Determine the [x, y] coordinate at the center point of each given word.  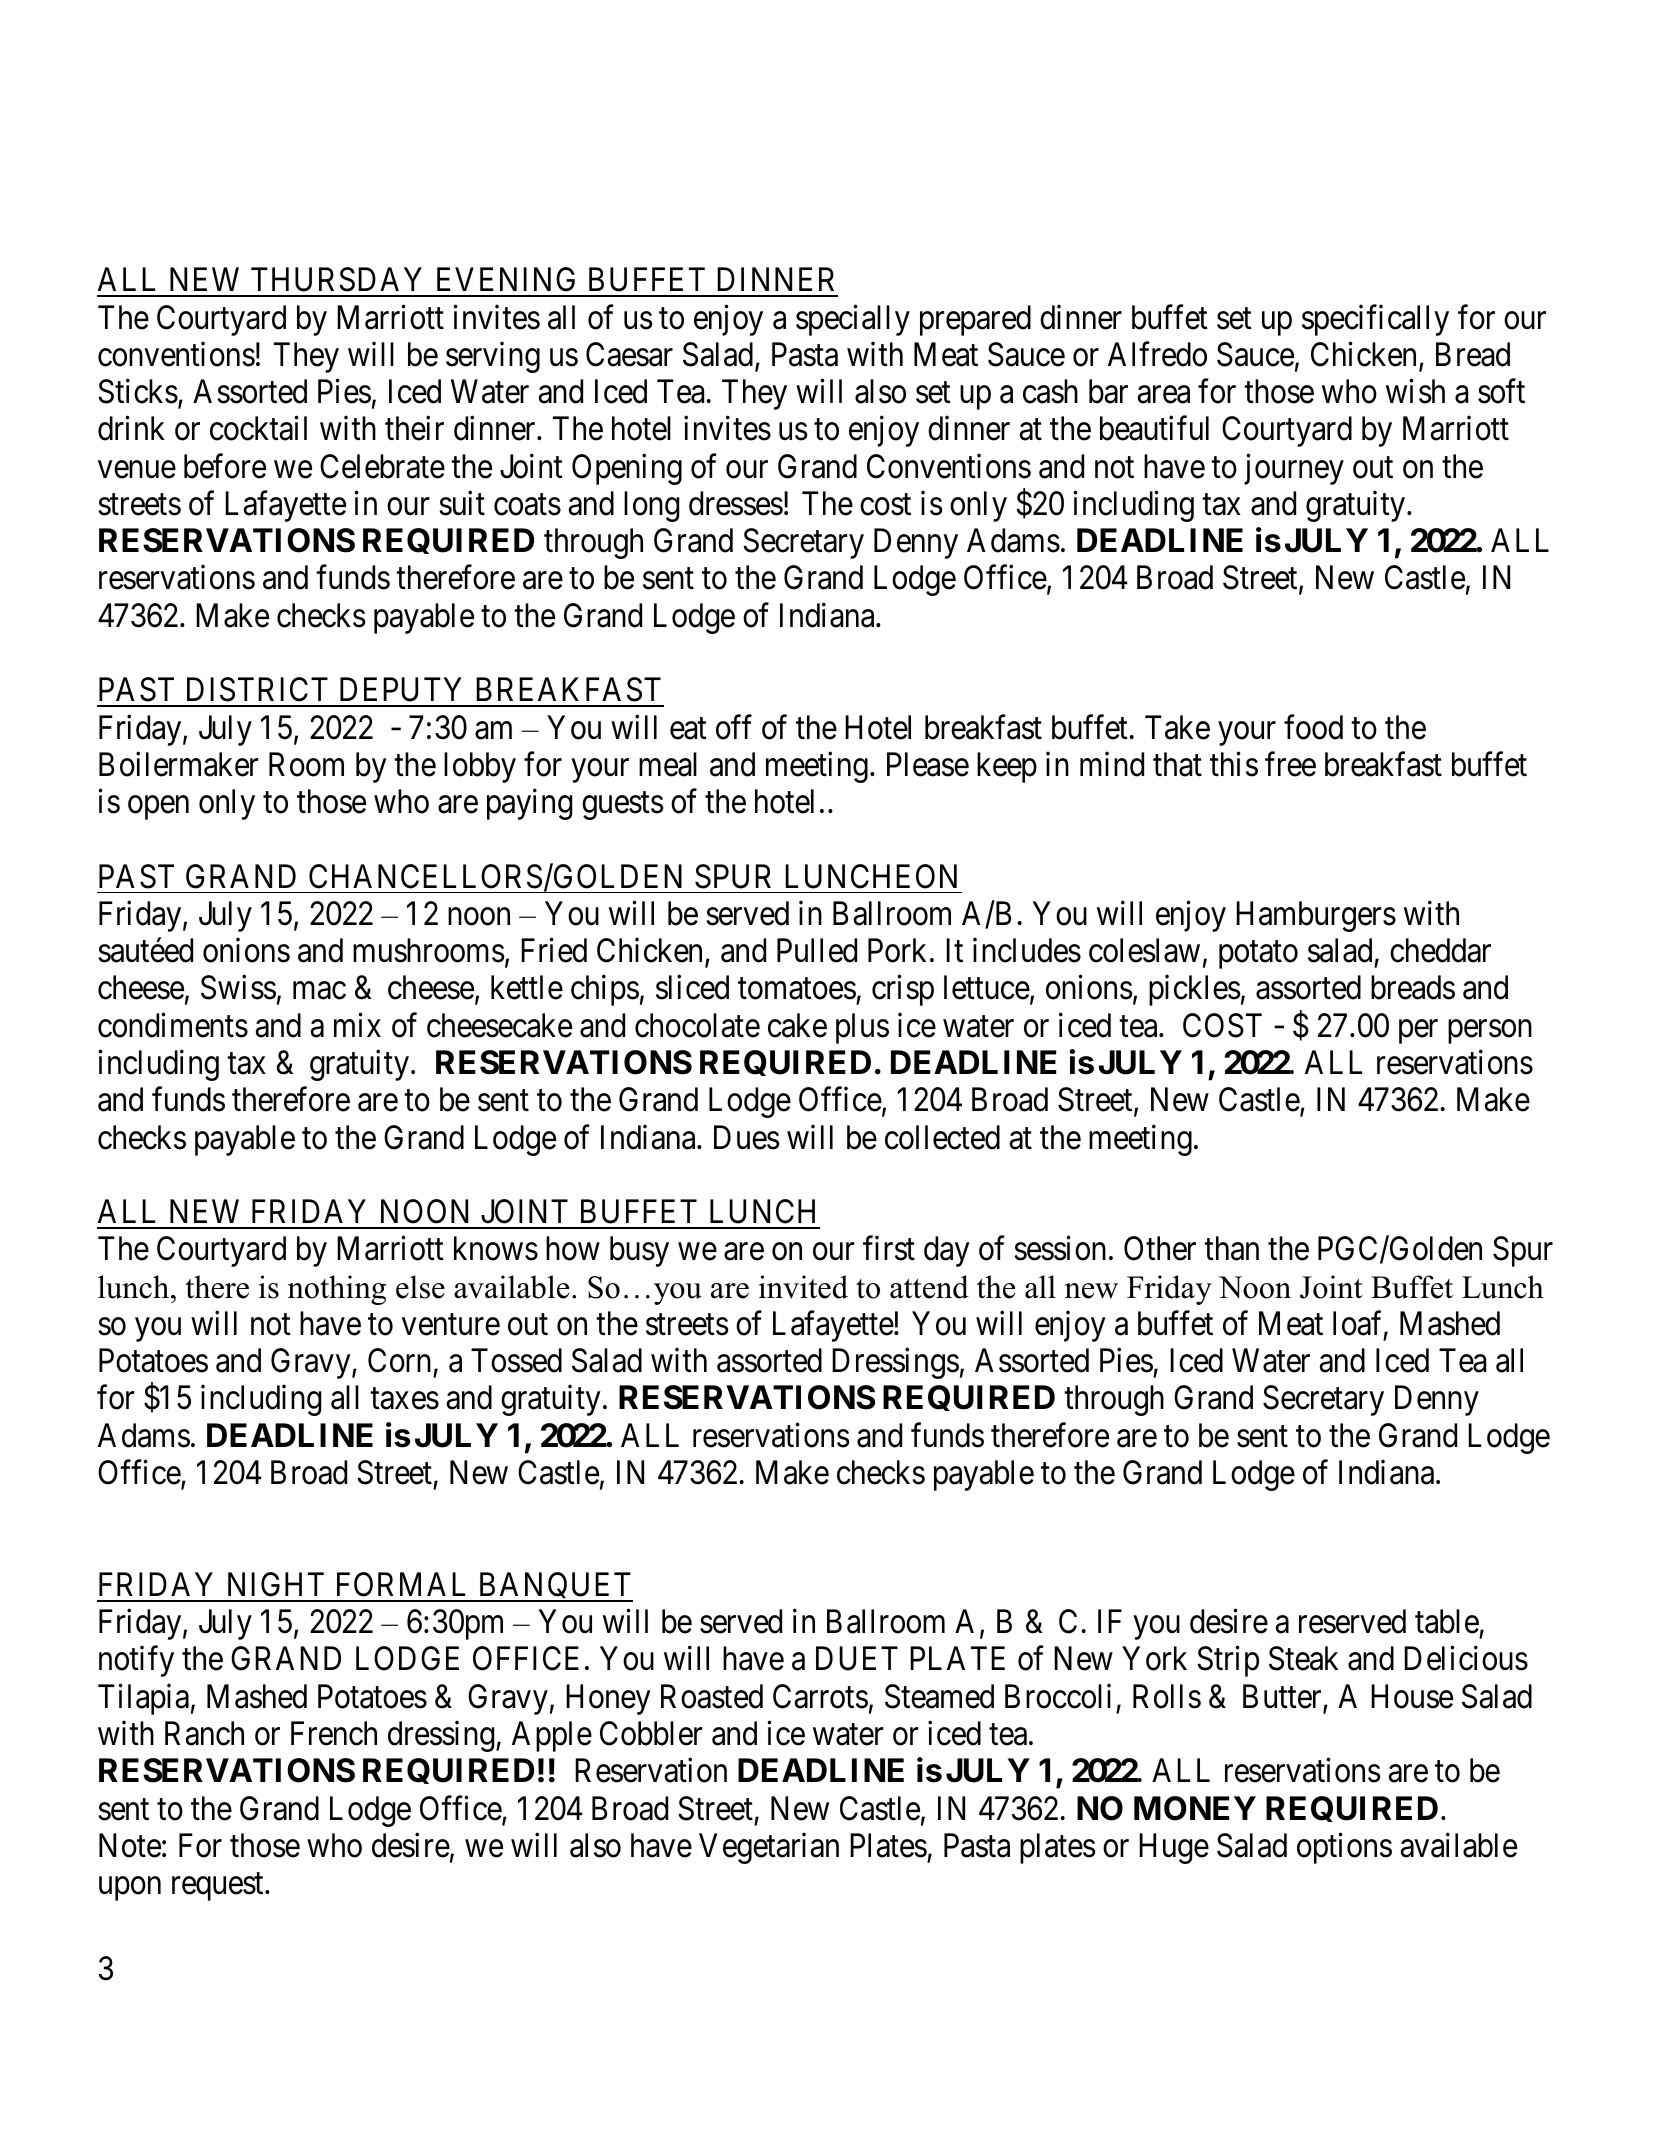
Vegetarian [769, 1848]
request [219, 1887]
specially [853, 320]
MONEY [1195, 1808]
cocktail [258, 428]
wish [1415, 391]
